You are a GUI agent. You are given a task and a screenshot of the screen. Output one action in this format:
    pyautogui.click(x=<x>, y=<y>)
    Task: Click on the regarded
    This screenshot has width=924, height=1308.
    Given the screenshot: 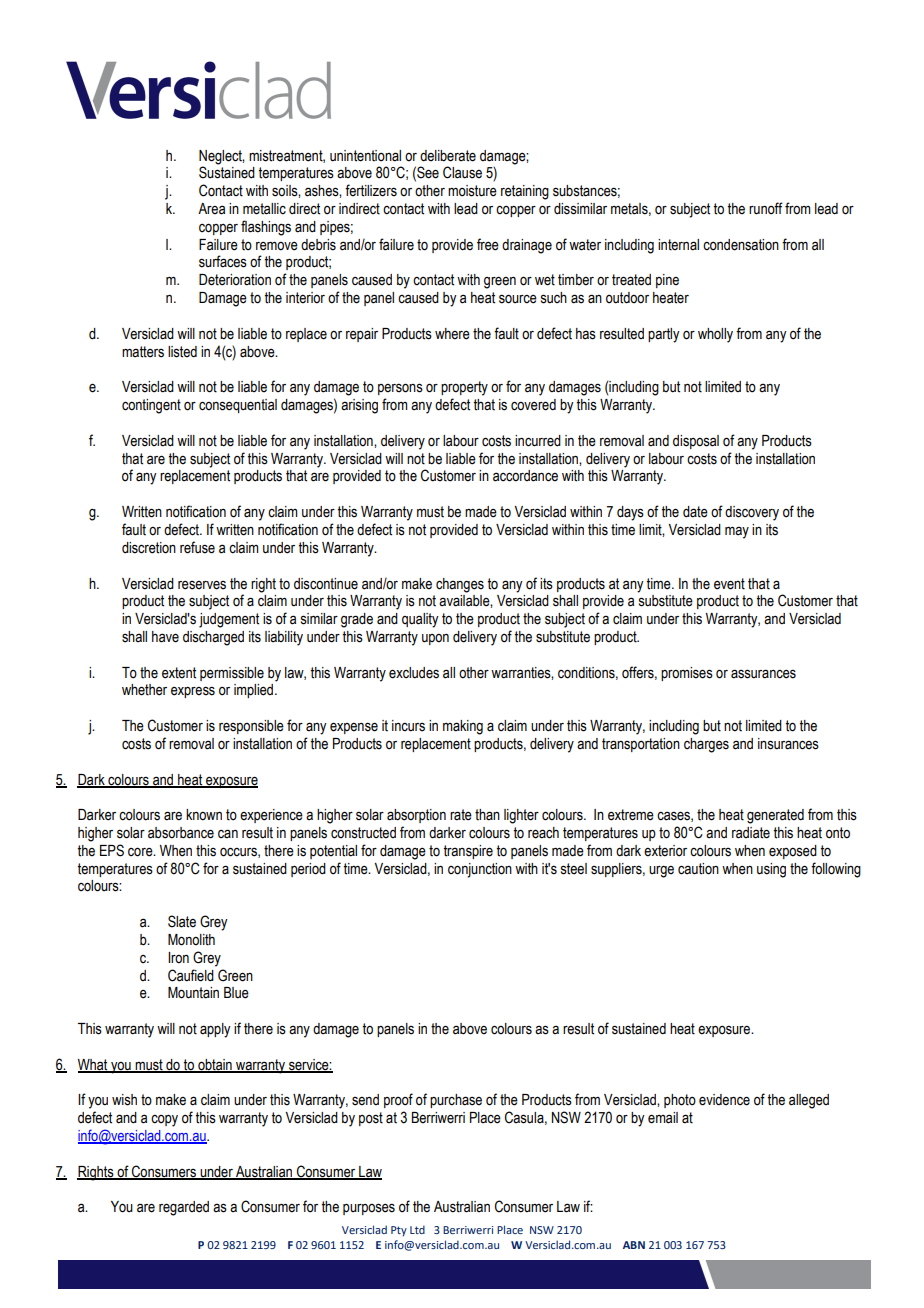 What is the action you would take?
    pyautogui.click(x=184, y=1208)
